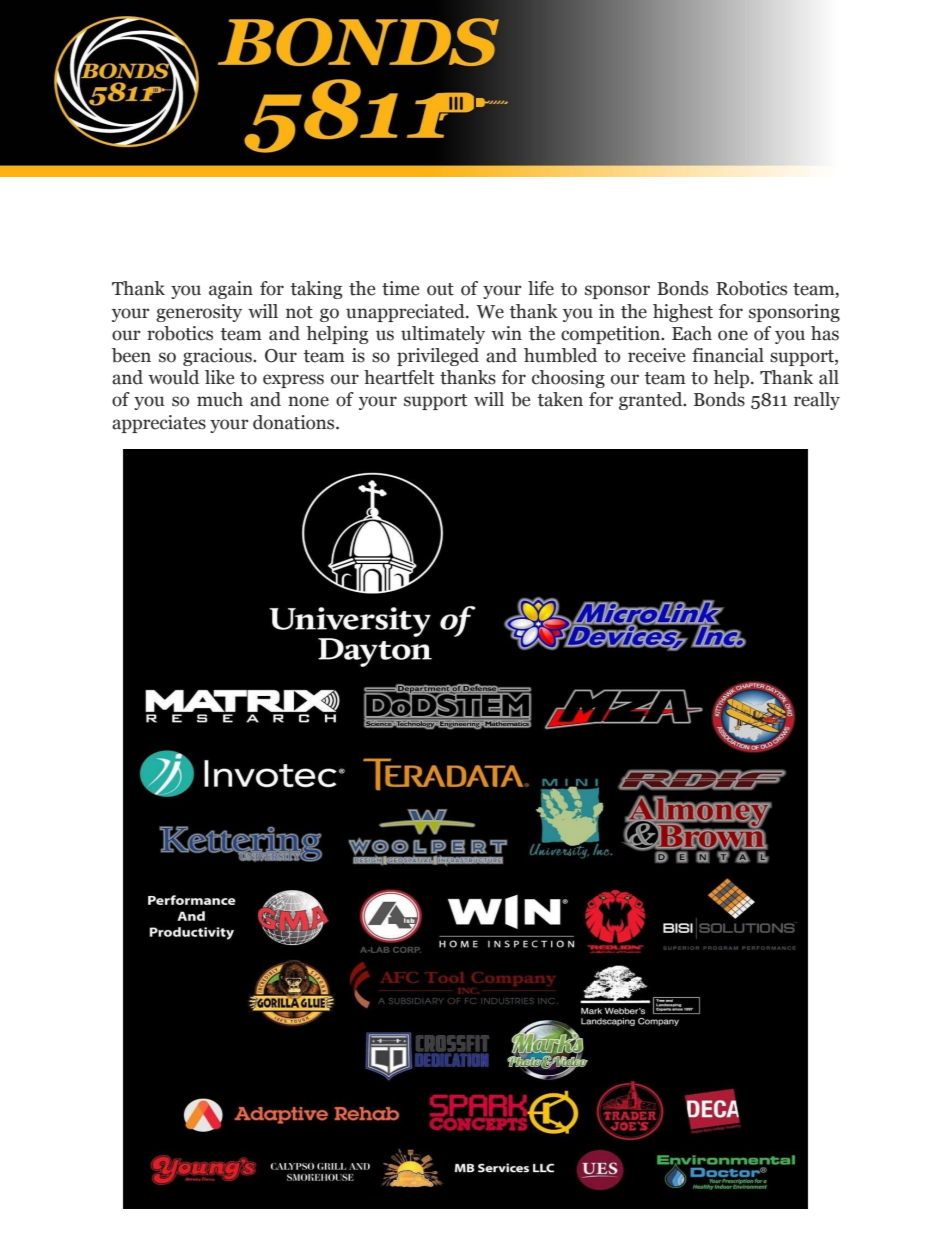  Describe the element at coordinates (692, 333) in the document. I see `Each` at that location.
